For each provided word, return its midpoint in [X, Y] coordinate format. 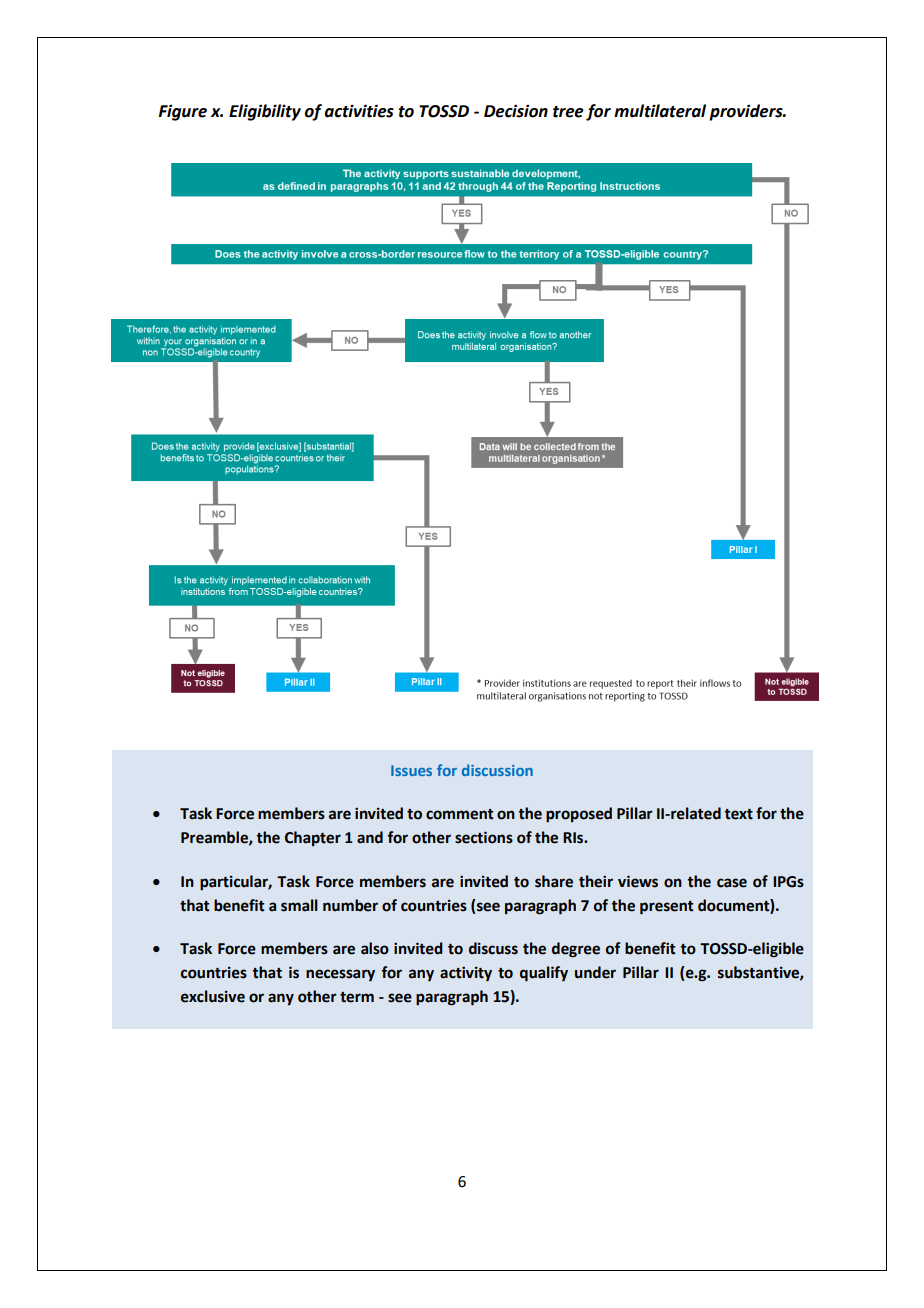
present [666, 908]
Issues [411, 770]
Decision [516, 111]
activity [466, 973]
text [738, 814]
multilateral [660, 111]
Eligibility [265, 112]
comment [459, 814]
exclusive [213, 996]
